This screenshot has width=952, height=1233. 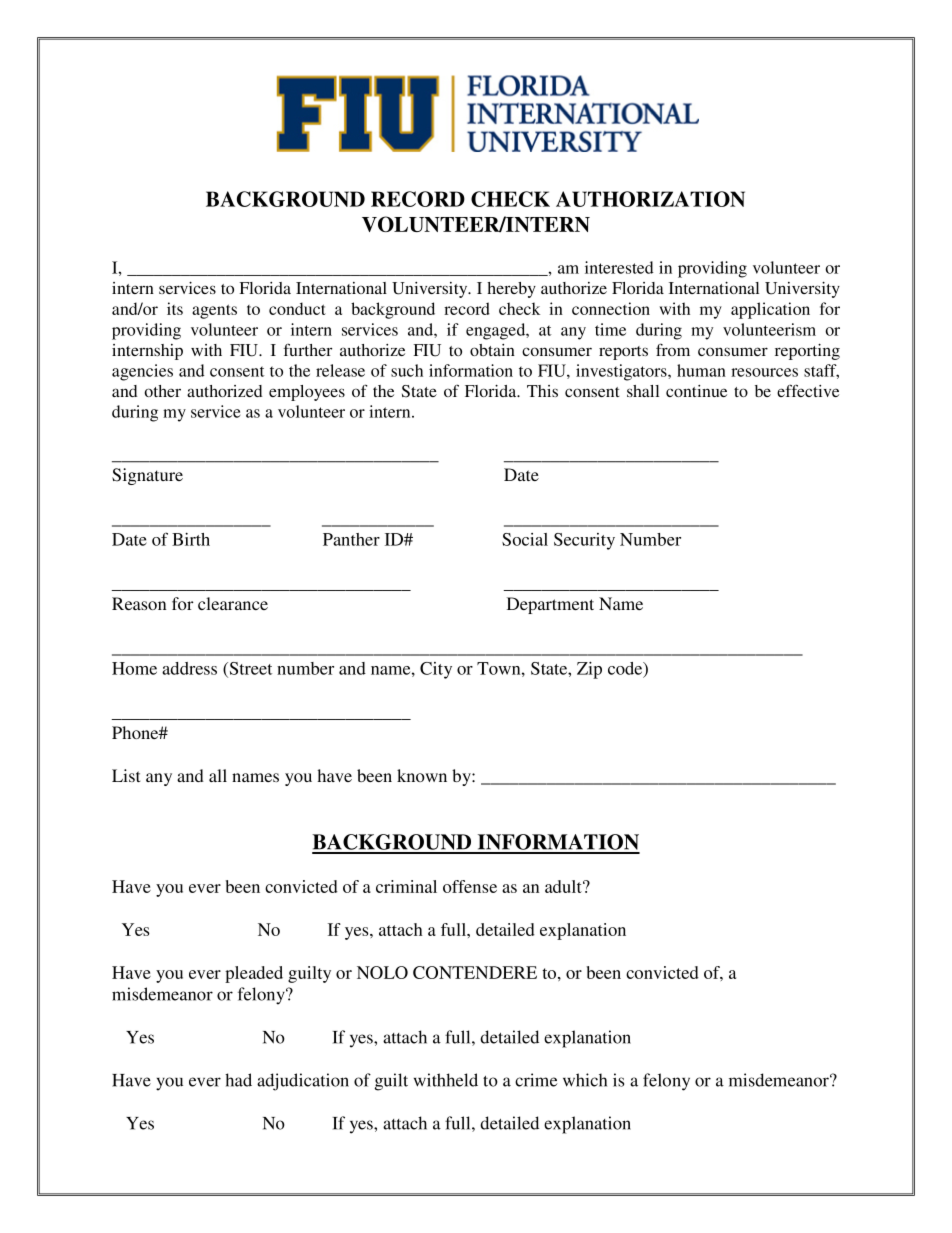 I want to click on Social, so click(x=525, y=539).
